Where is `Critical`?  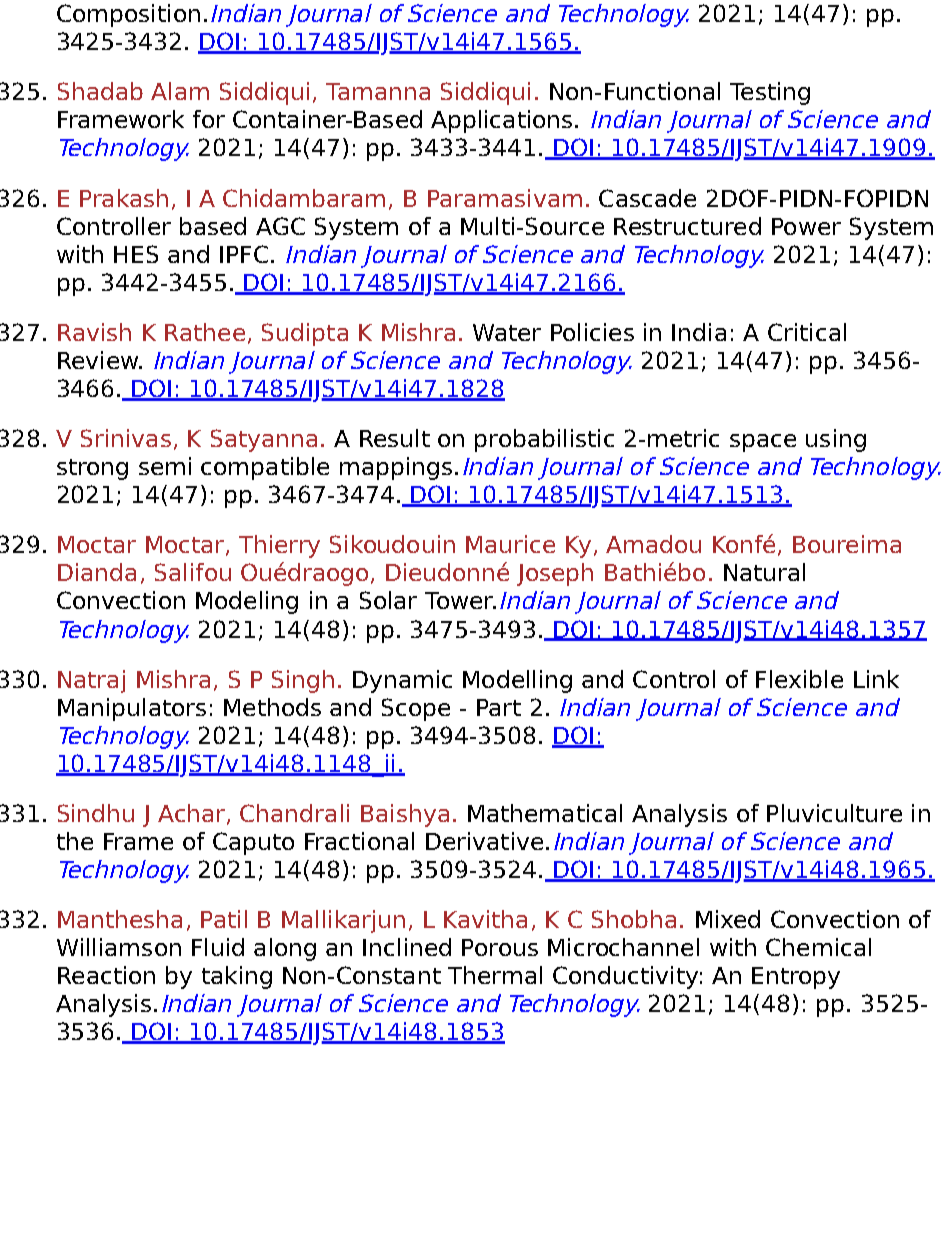 Critical is located at coordinates (807, 332).
